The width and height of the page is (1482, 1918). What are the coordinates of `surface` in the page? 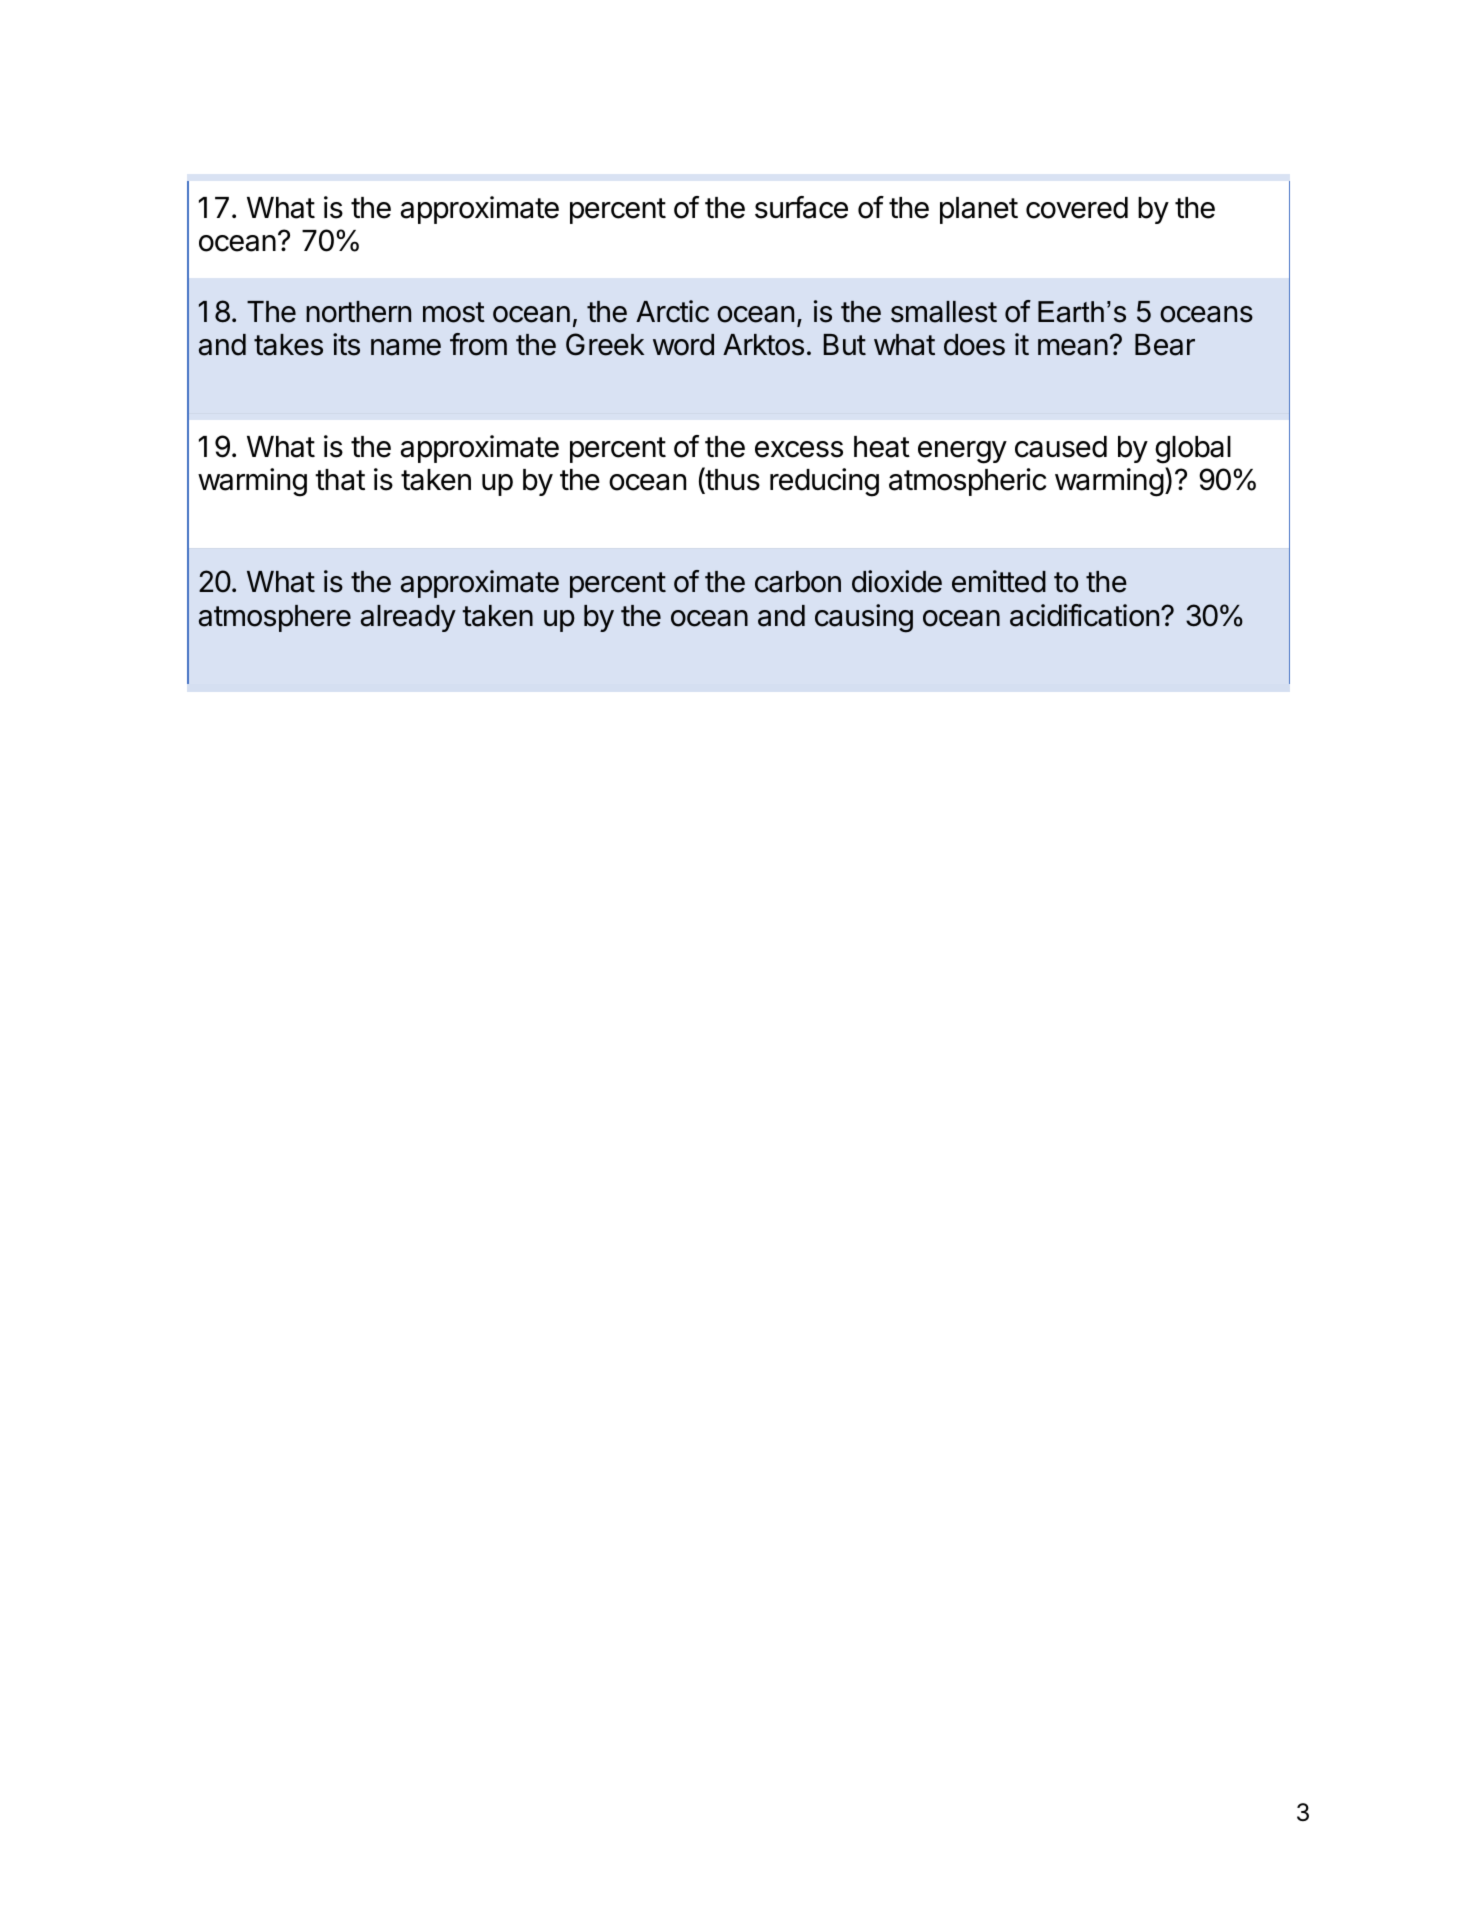 It's located at (801, 207).
